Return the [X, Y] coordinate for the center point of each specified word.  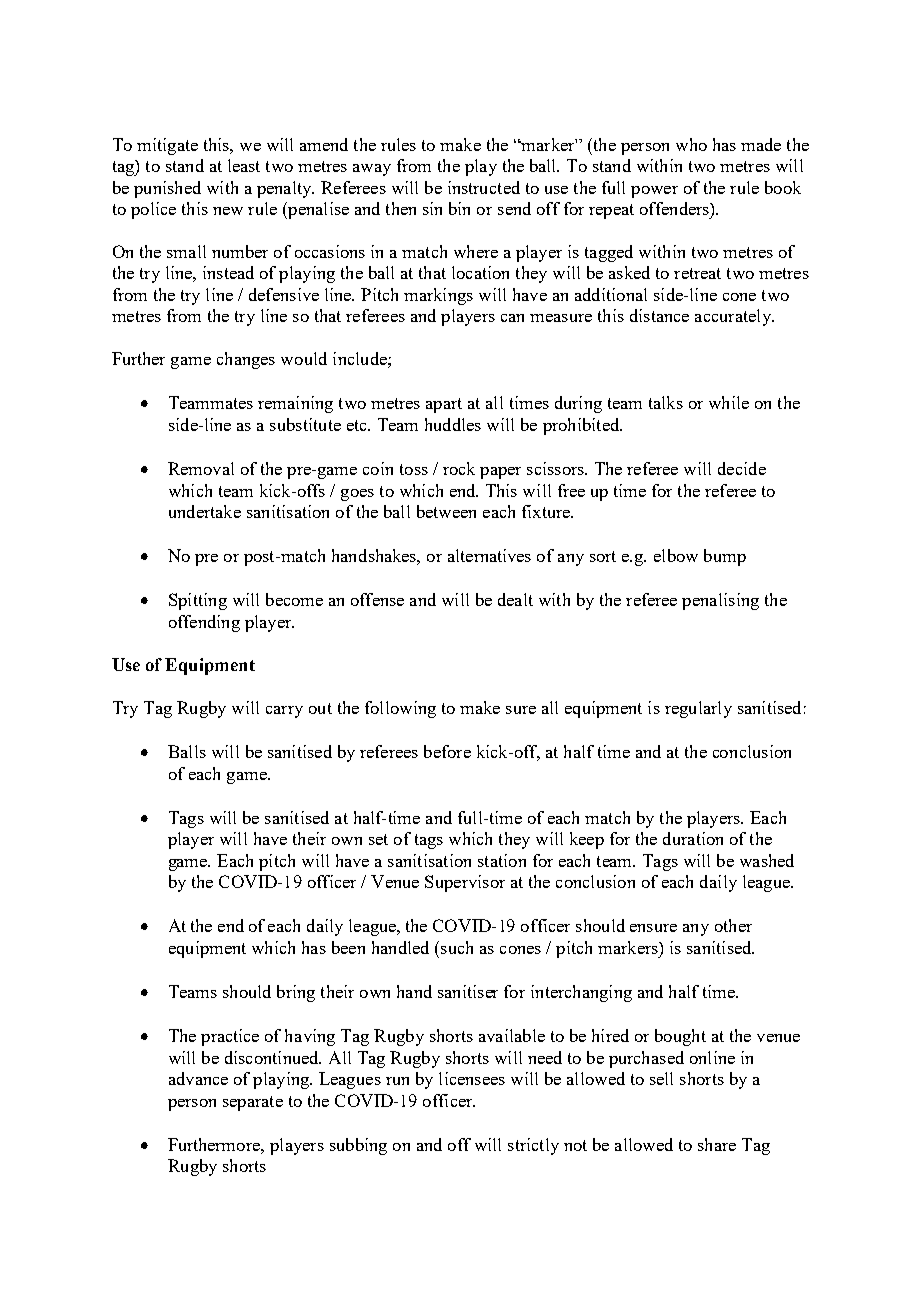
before [447, 751]
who [691, 144]
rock [459, 468]
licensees [472, 1078]
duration [693, 838]
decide [742, 468]
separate [253, 1103]
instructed [484, 187]
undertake [205, 511]
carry [284, 712]
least [244, 165]
